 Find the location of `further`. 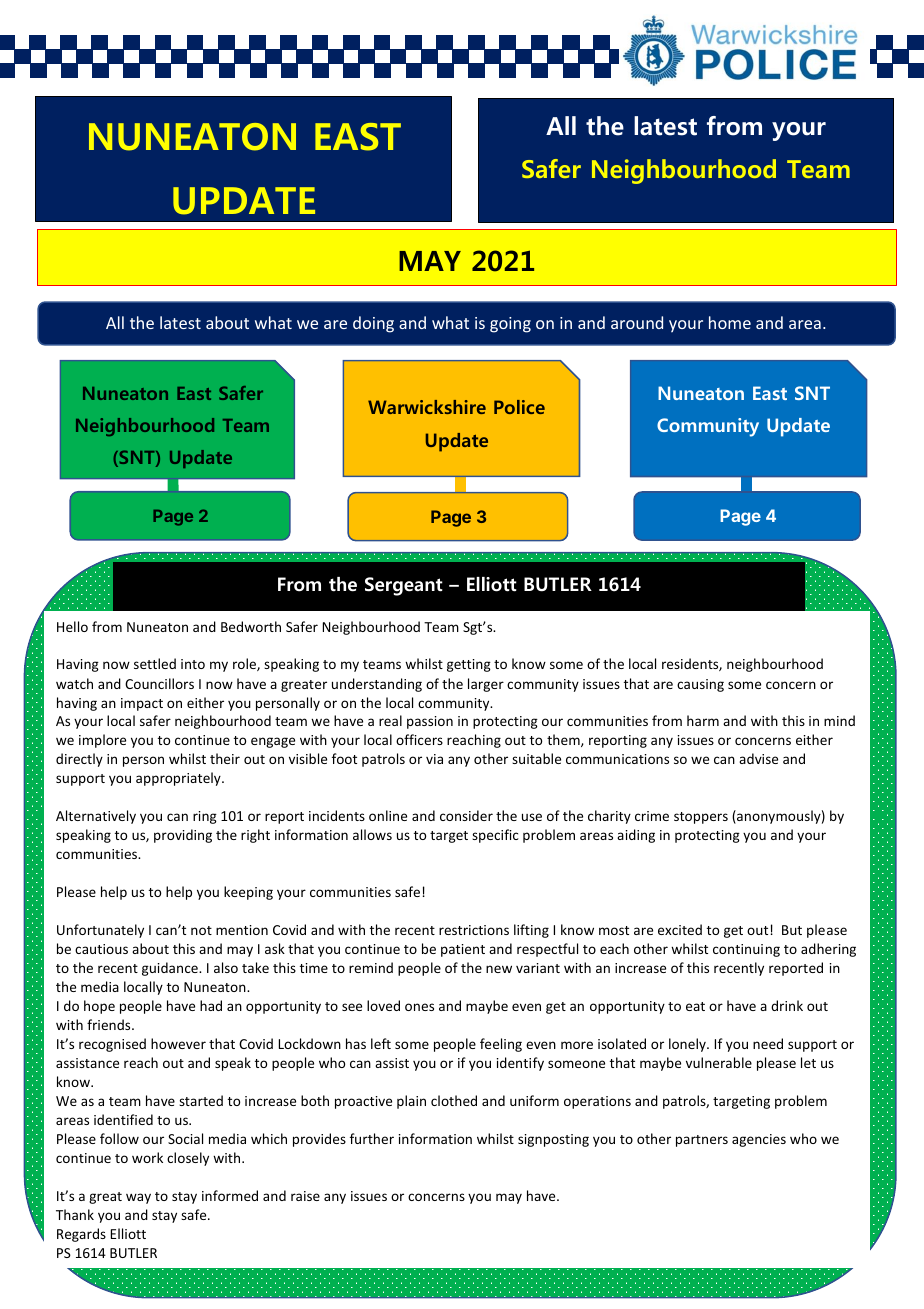

further is located at coordinates (372, 1138).
